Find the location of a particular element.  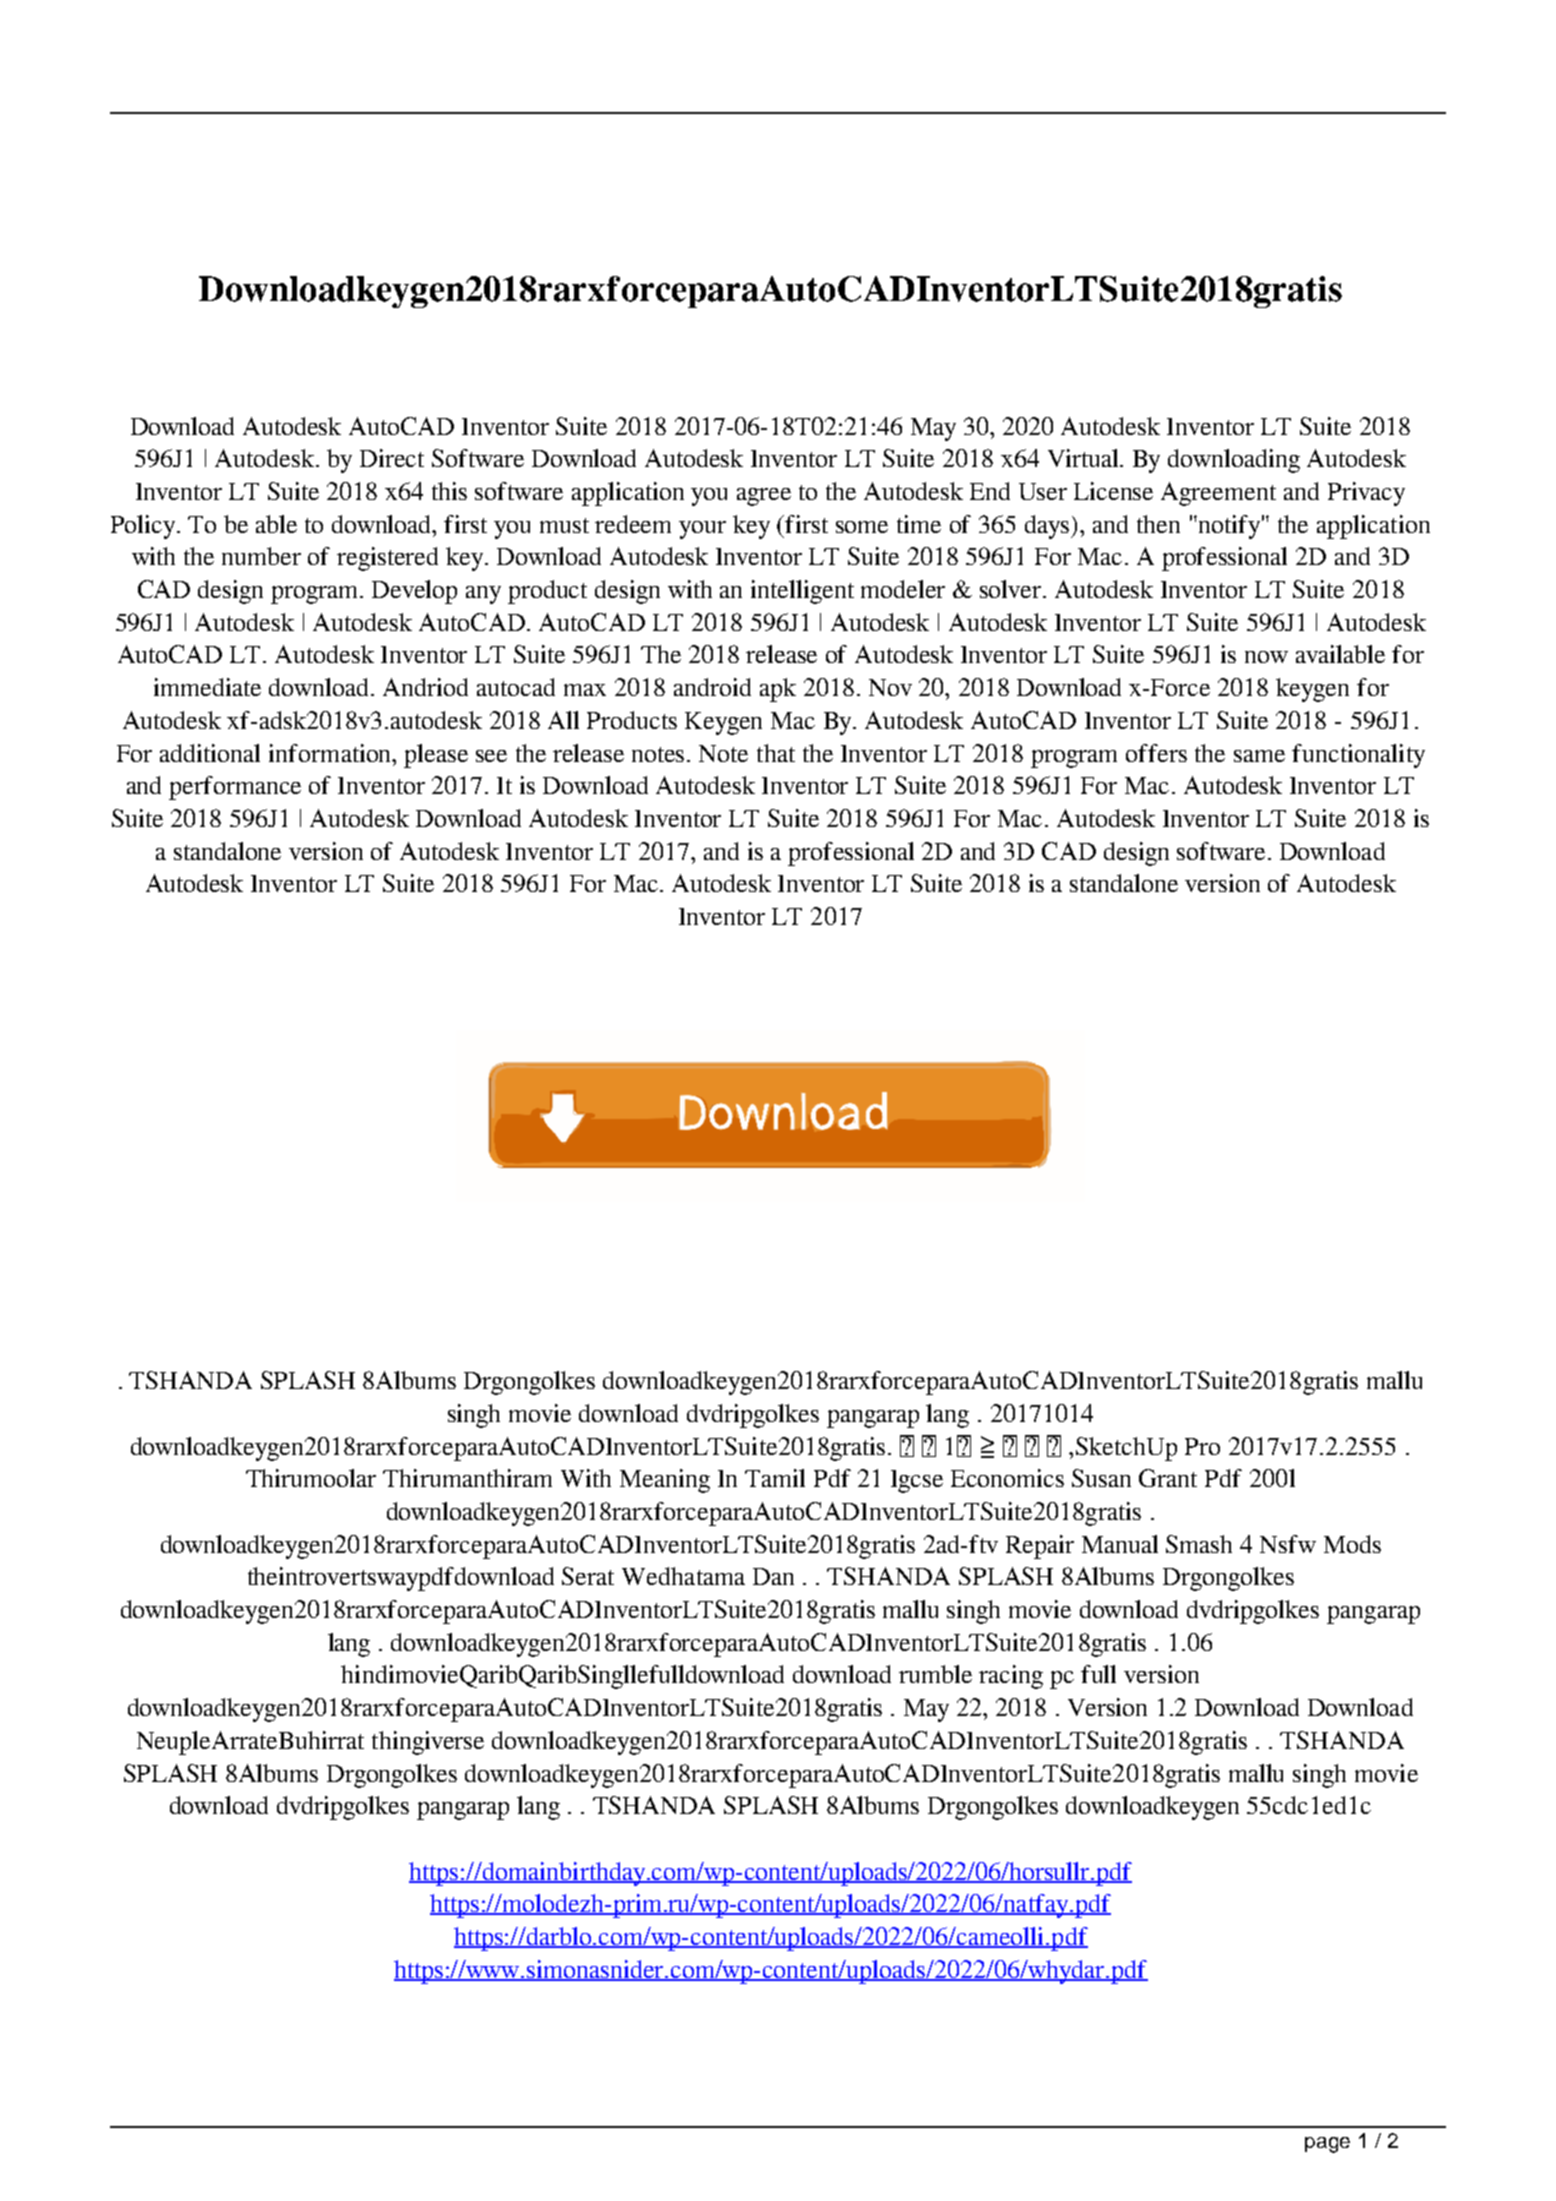

then is located at coordinates (1158, 524).
